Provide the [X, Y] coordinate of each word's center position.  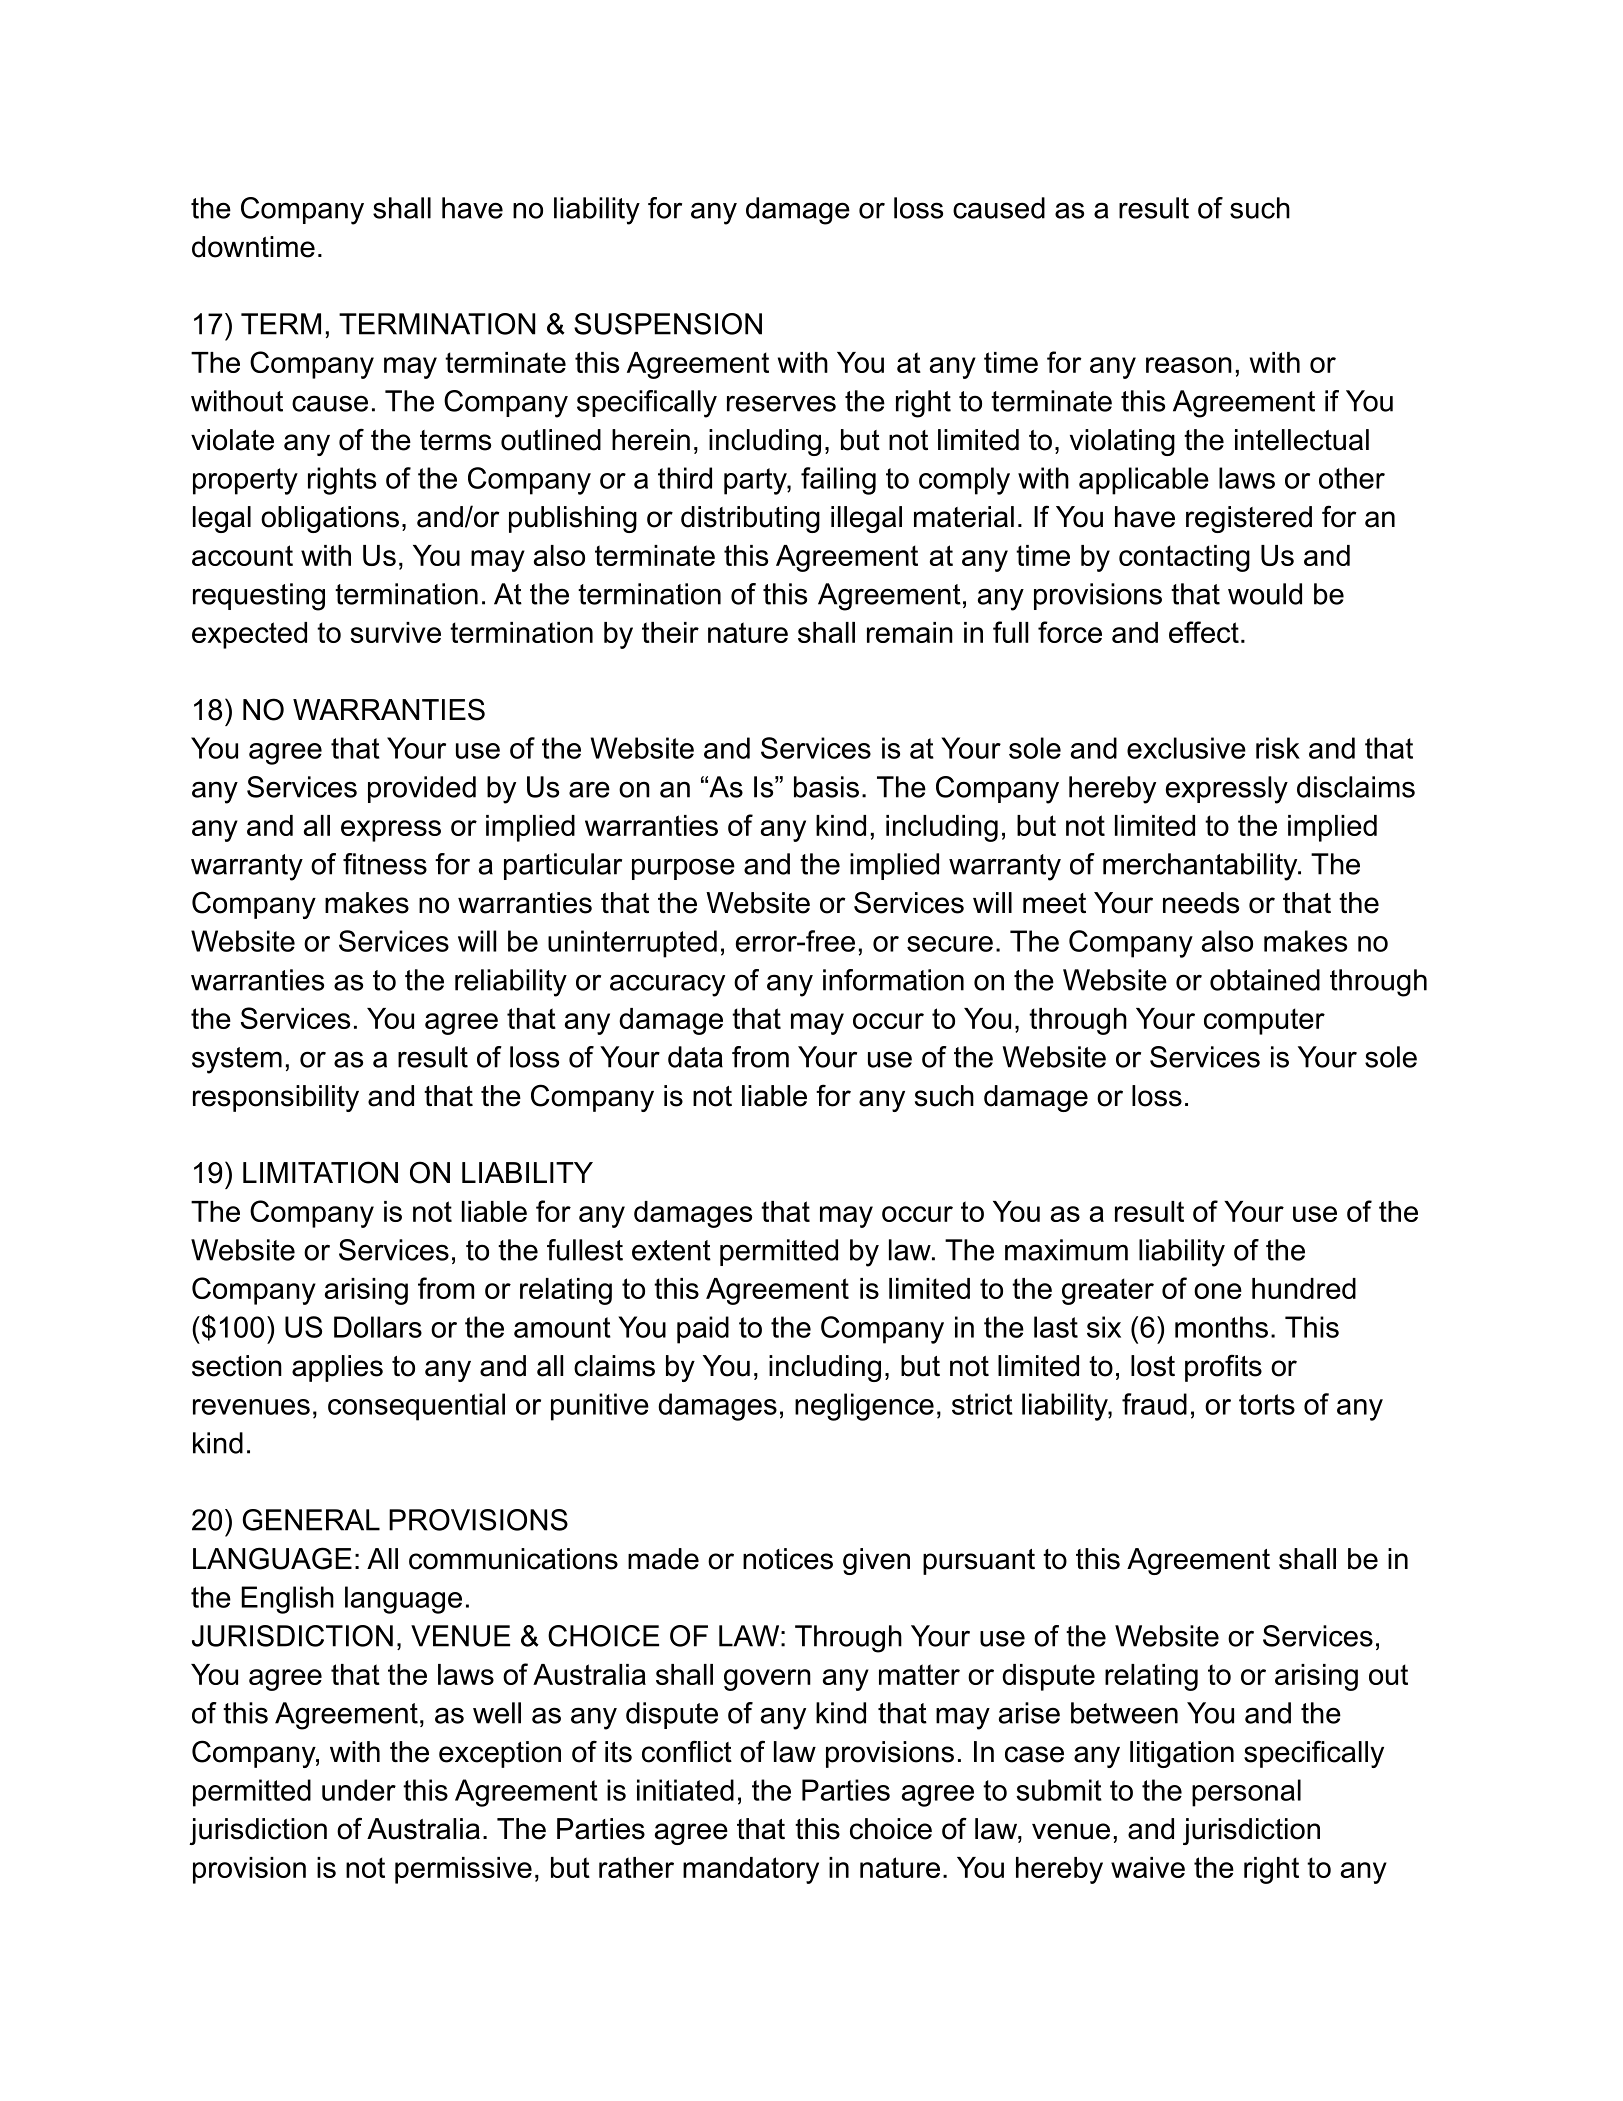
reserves [781, 403]
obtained [1265, 980]
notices [788, 1559]
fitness [385, 864]
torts [1267, 1404]
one [1218, 1291]
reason [1189, 365]
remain [910, 632]
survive [395, 632]
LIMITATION [320, 1172]
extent [671, 1250]
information [893, 980]
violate [232, 440]
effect [1204, 632]
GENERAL [311, 1520]
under [359, 1790]
